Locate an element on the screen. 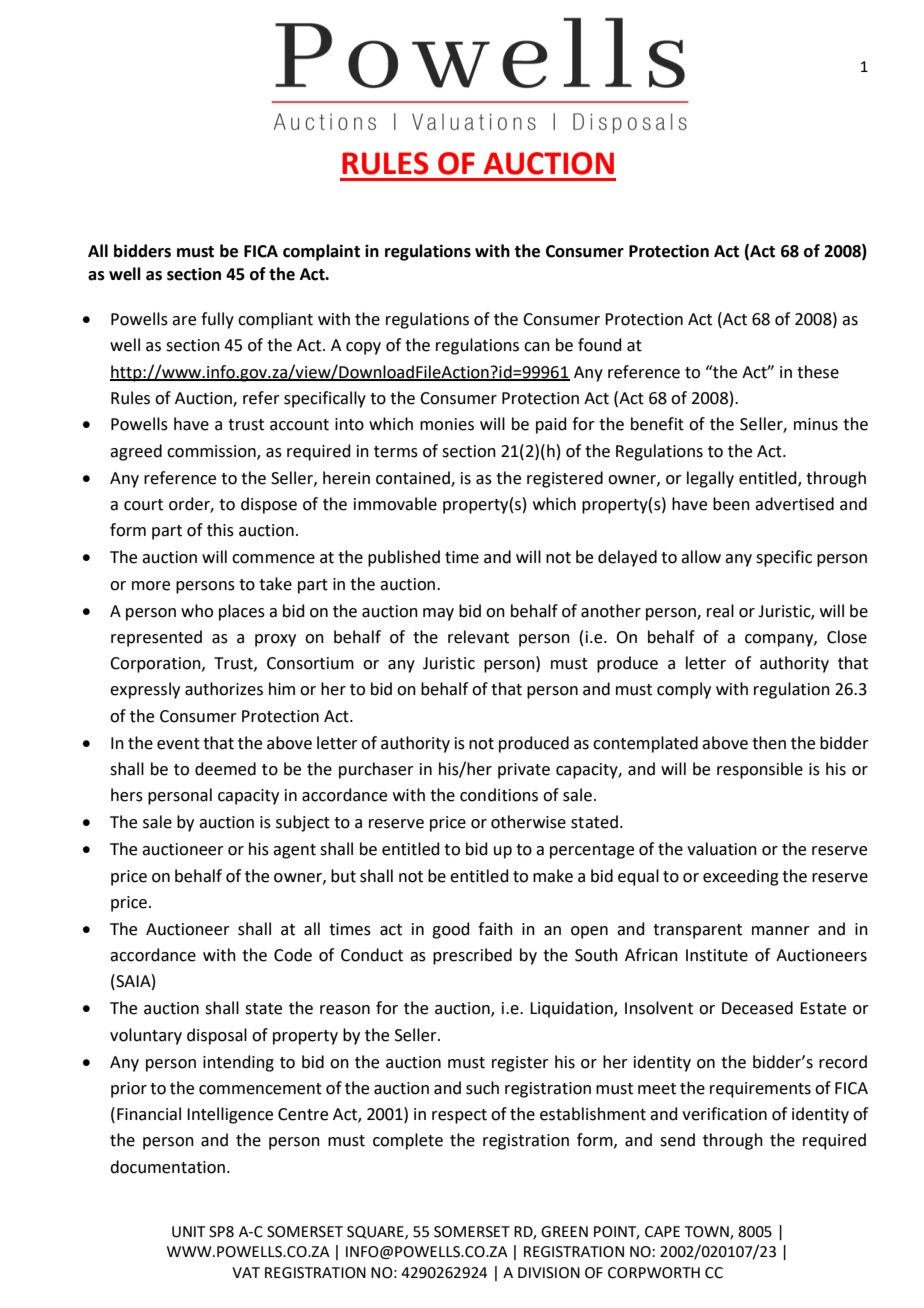  faith is located at coordinates (495, 929).
